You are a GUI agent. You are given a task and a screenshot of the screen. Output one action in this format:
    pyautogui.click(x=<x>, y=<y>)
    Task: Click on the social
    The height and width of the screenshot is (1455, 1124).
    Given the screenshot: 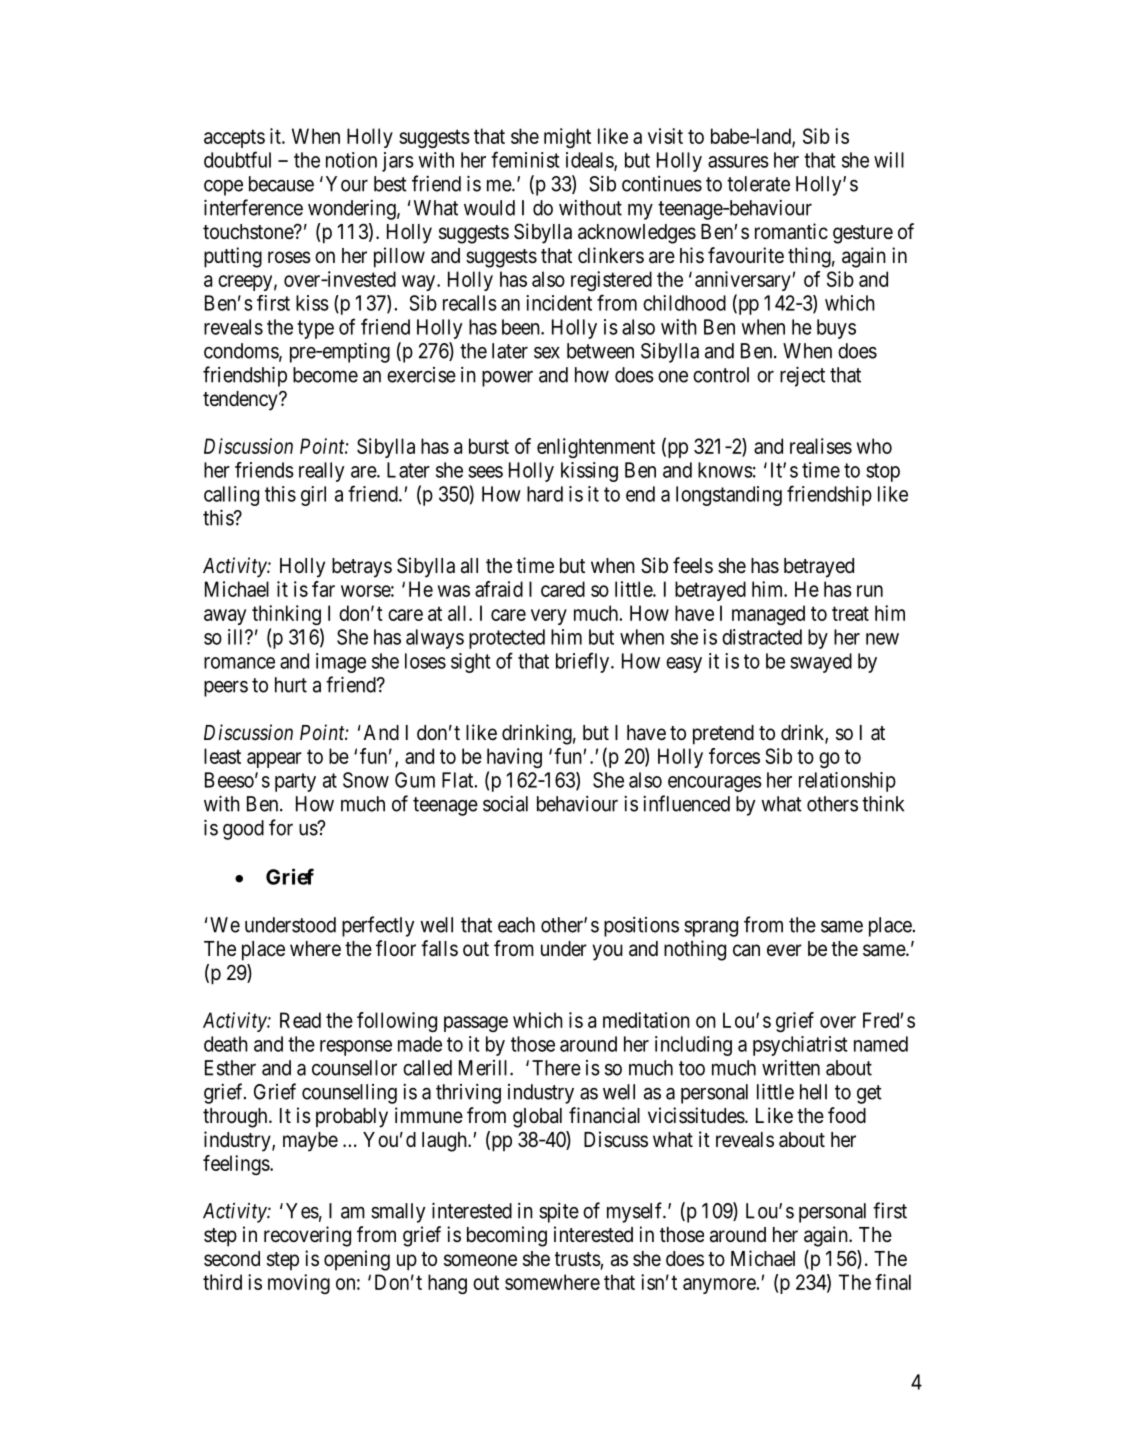 What is the action you would take?
    pyautogui.click(x=505, y=803)
